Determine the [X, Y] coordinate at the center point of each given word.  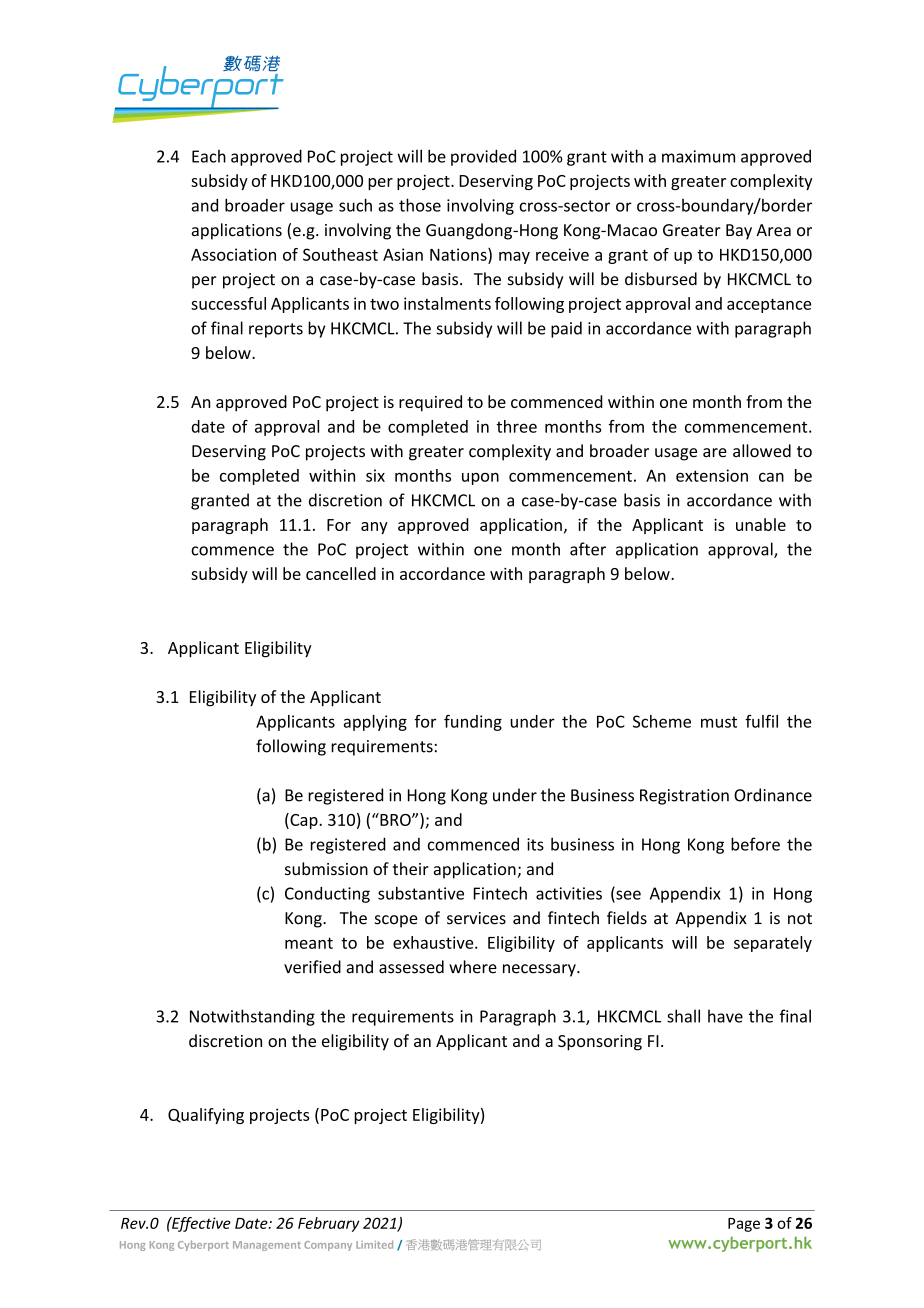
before [755, 844]
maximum [698, 156]
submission [326, 869]
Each [209, 156]
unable [761, 524]
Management [267, 1246]
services [476, 918]
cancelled [341, 573]
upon [480, 478]
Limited [374, 1244]
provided [483, 157]
